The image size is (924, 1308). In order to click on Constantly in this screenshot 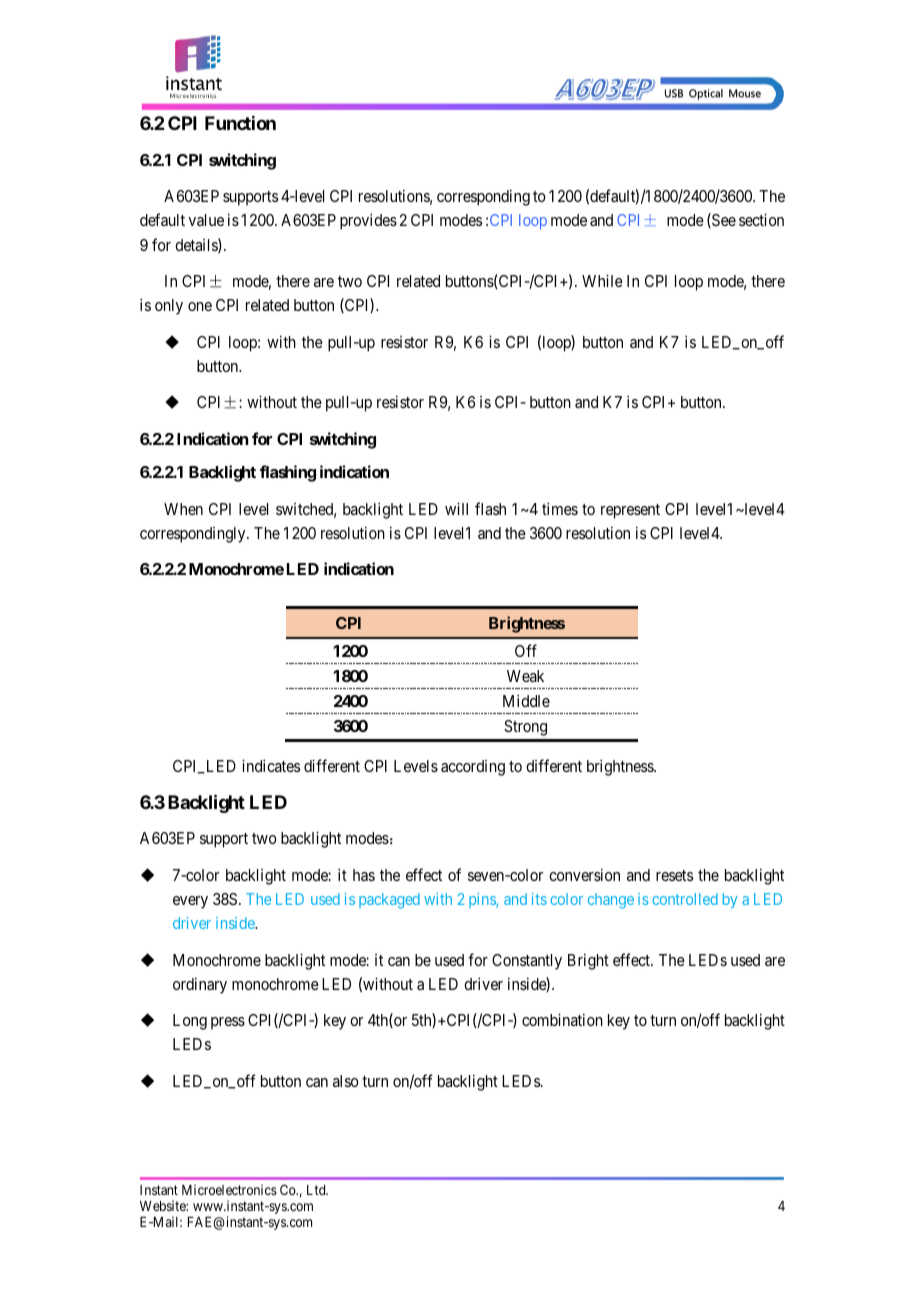, I will do `click(527, 962)`.
